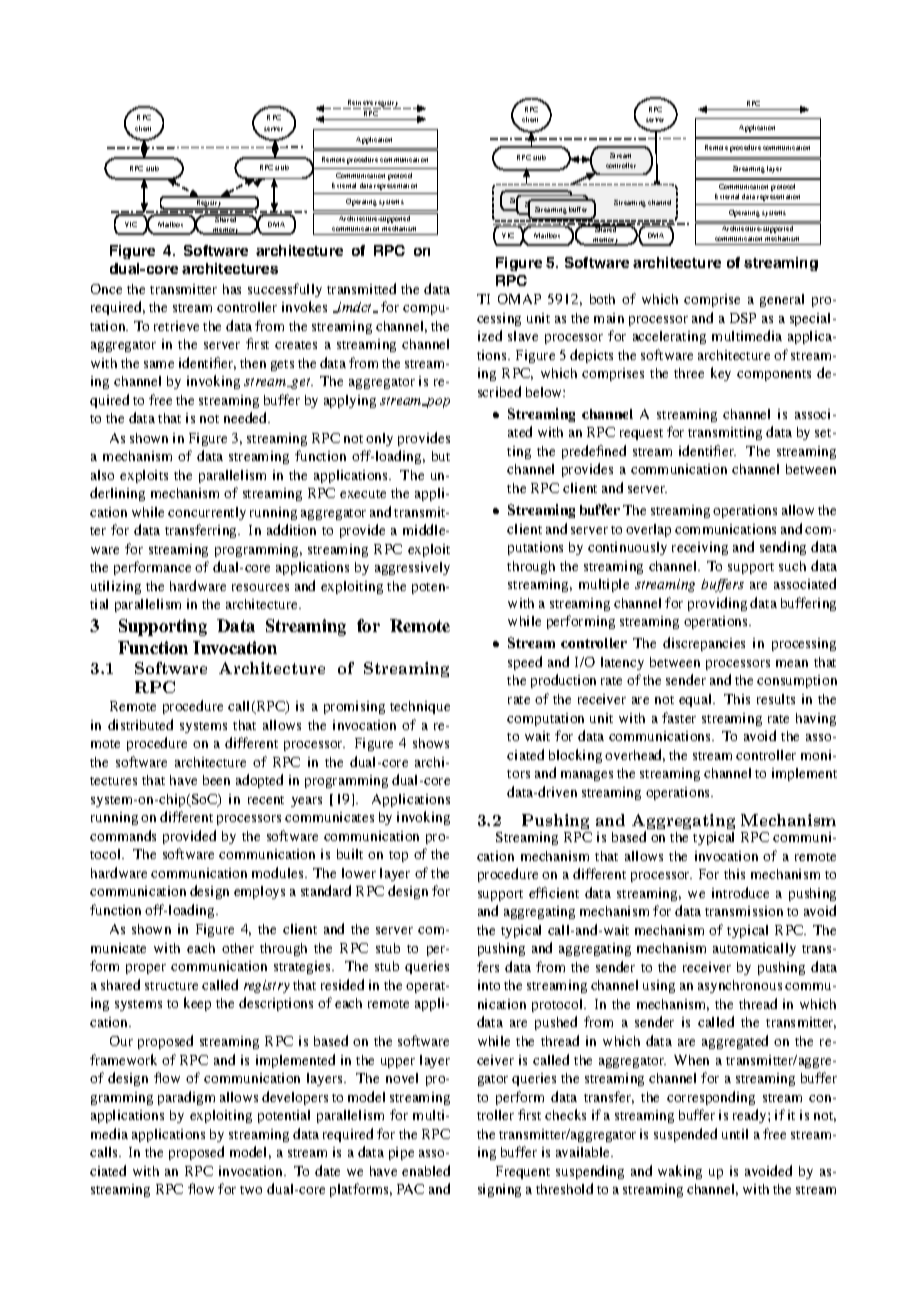 This page has width=924, height=1308. Describe the element at coordinates (489, 985) in the page. I see `into` at that location.
